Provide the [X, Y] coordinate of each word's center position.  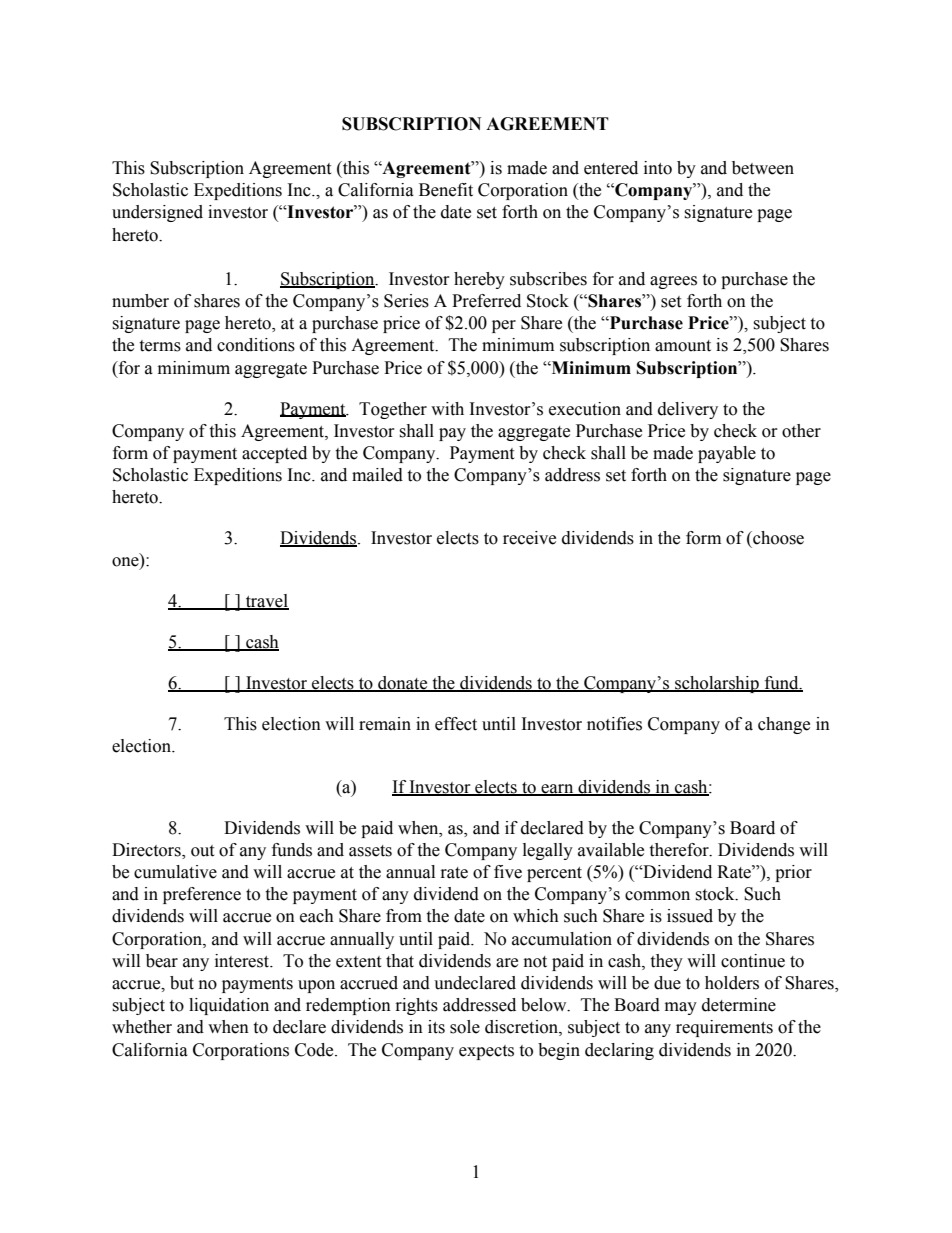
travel [266, 602]
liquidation [229, 1006]
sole [465, 1027]
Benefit [446, 190]
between [763, 168]
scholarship [717, 684]
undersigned [157, 213]
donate [403, 684]
